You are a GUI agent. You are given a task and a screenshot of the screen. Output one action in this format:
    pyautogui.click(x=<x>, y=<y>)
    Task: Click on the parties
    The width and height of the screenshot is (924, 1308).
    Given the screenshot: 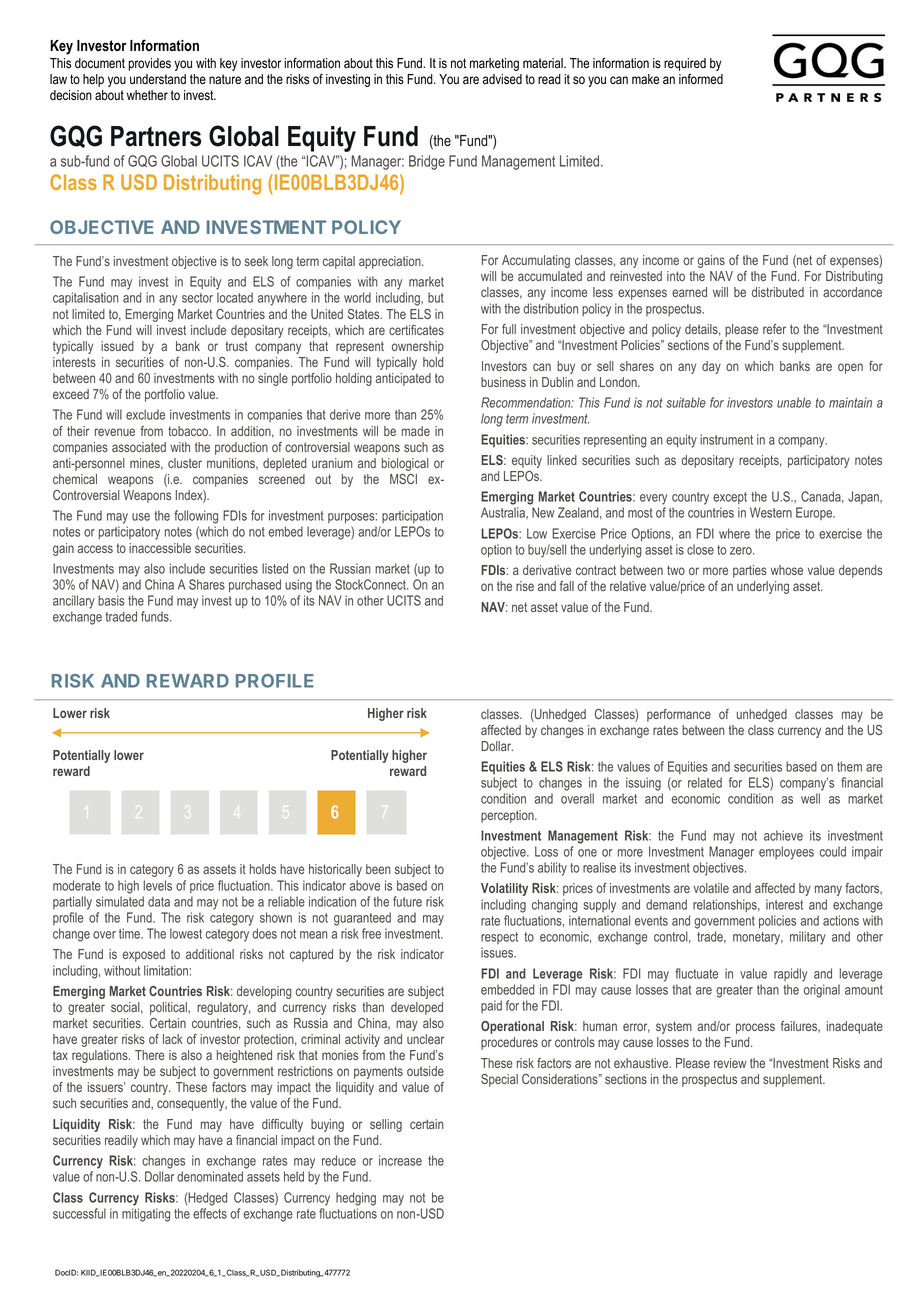 What is the action you would take?
    pyautogui.click(x=750, y=571)
